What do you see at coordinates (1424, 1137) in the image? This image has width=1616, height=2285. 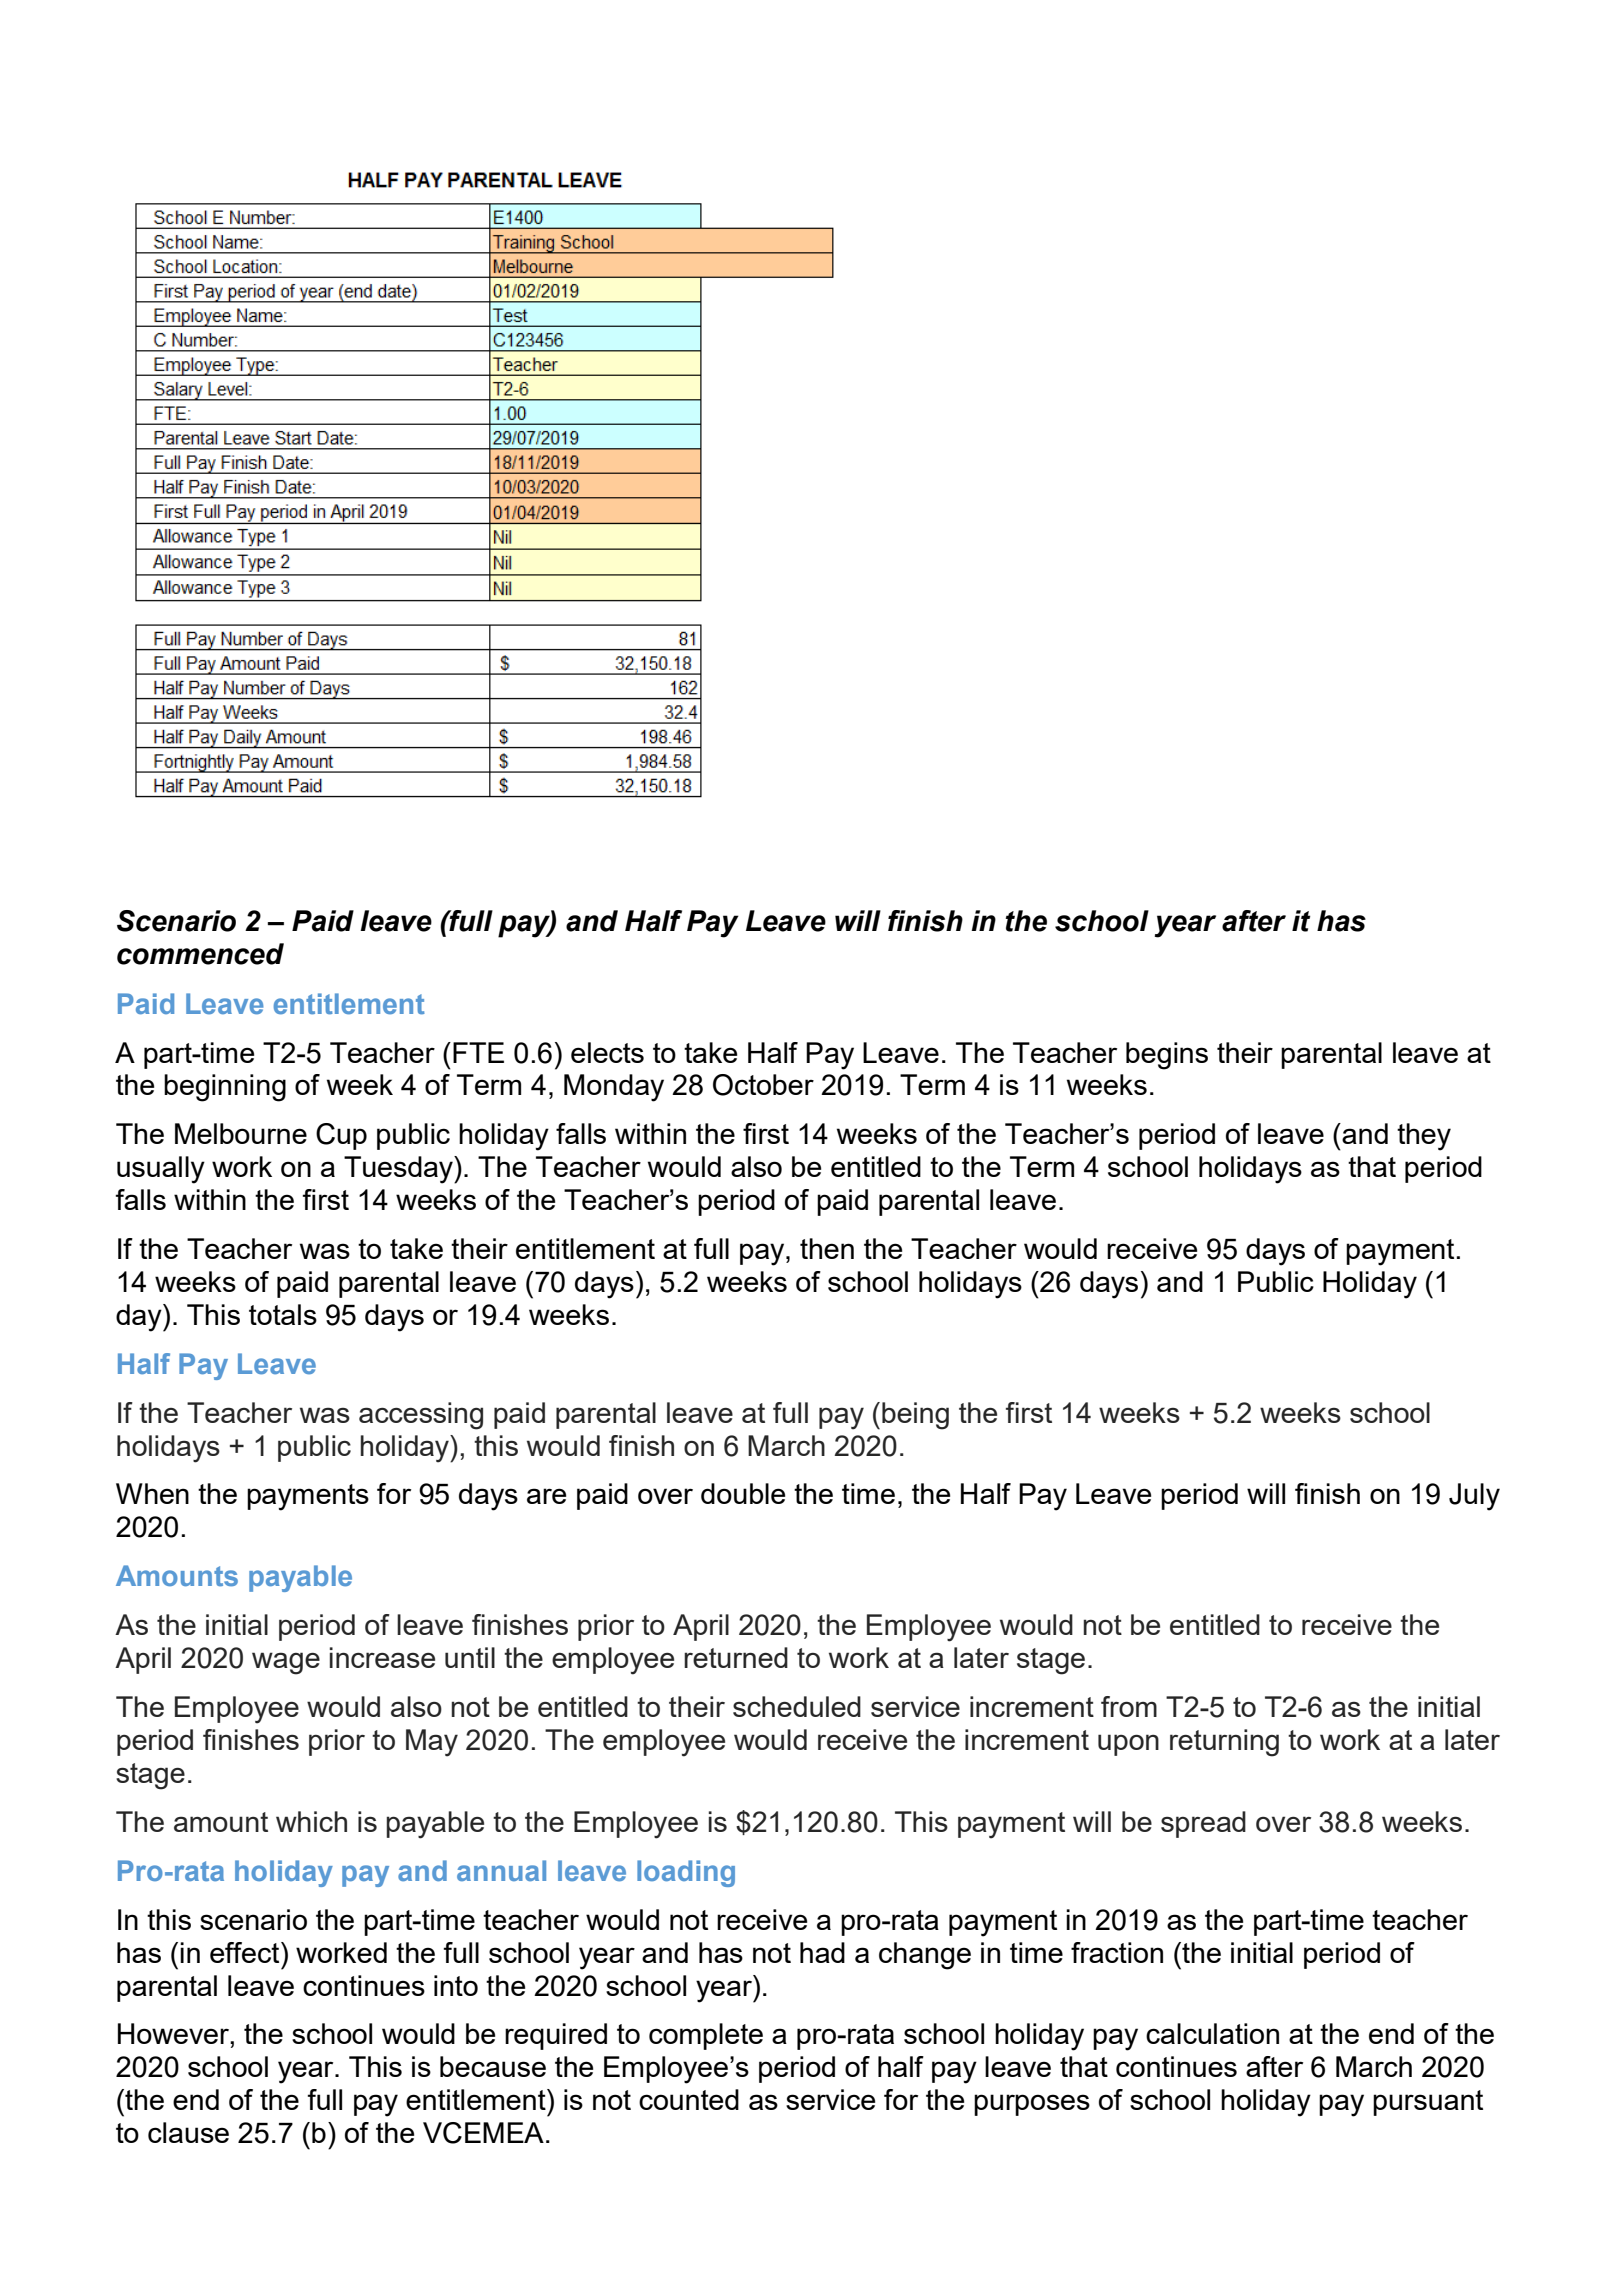 I see `they` at bounding box center [1424, 1137].
